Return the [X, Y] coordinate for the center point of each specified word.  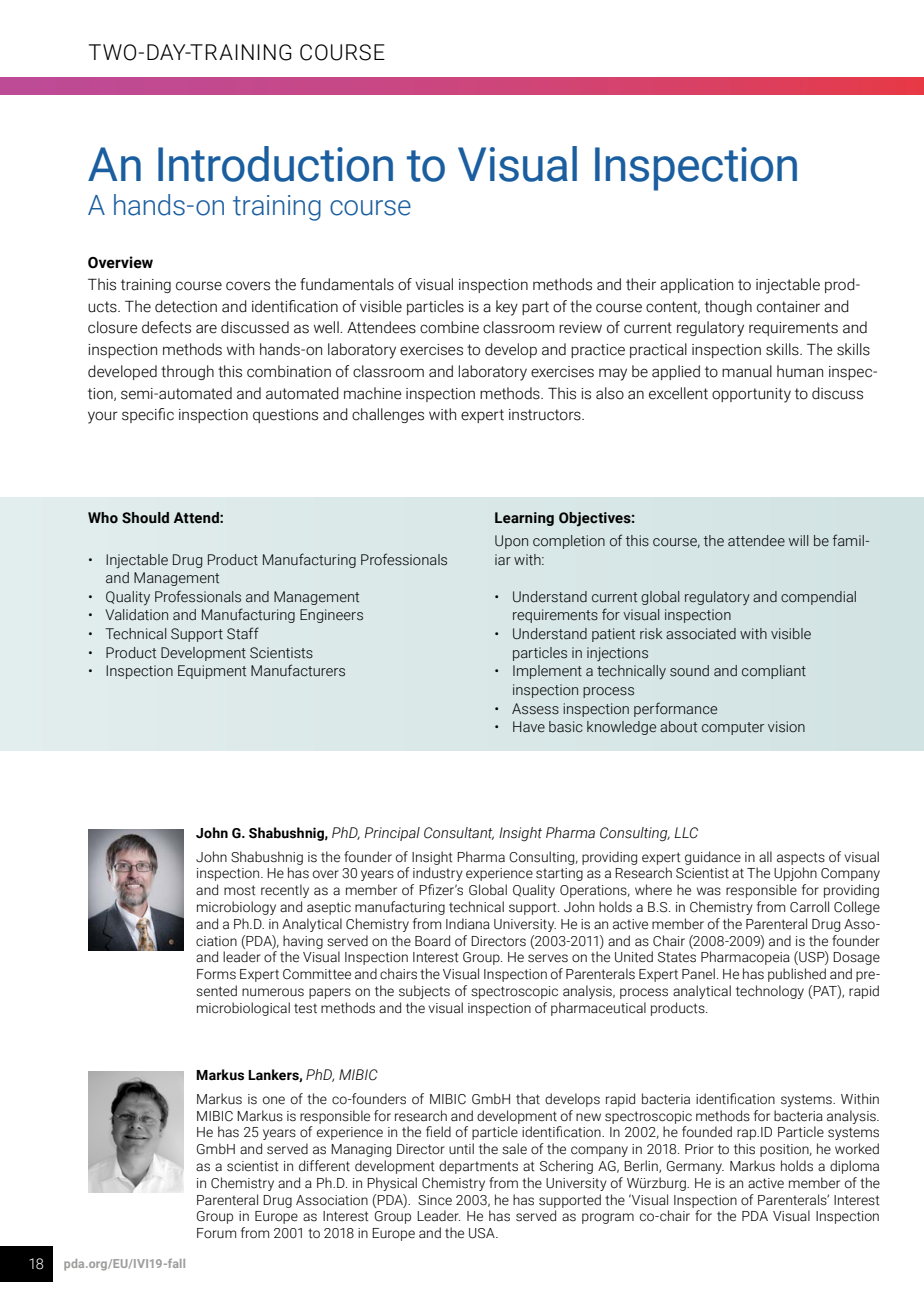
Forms [216, 974]
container [788, 307]
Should [145, 518]
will [798, 540]
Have [529, 727]
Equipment [212, 672]
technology [770, 992]
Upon [511, 542]
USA [483, 1233]
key [507, 308]
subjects [424, 992]
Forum [216, 1233]
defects [166, 327]
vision [786, 727]
